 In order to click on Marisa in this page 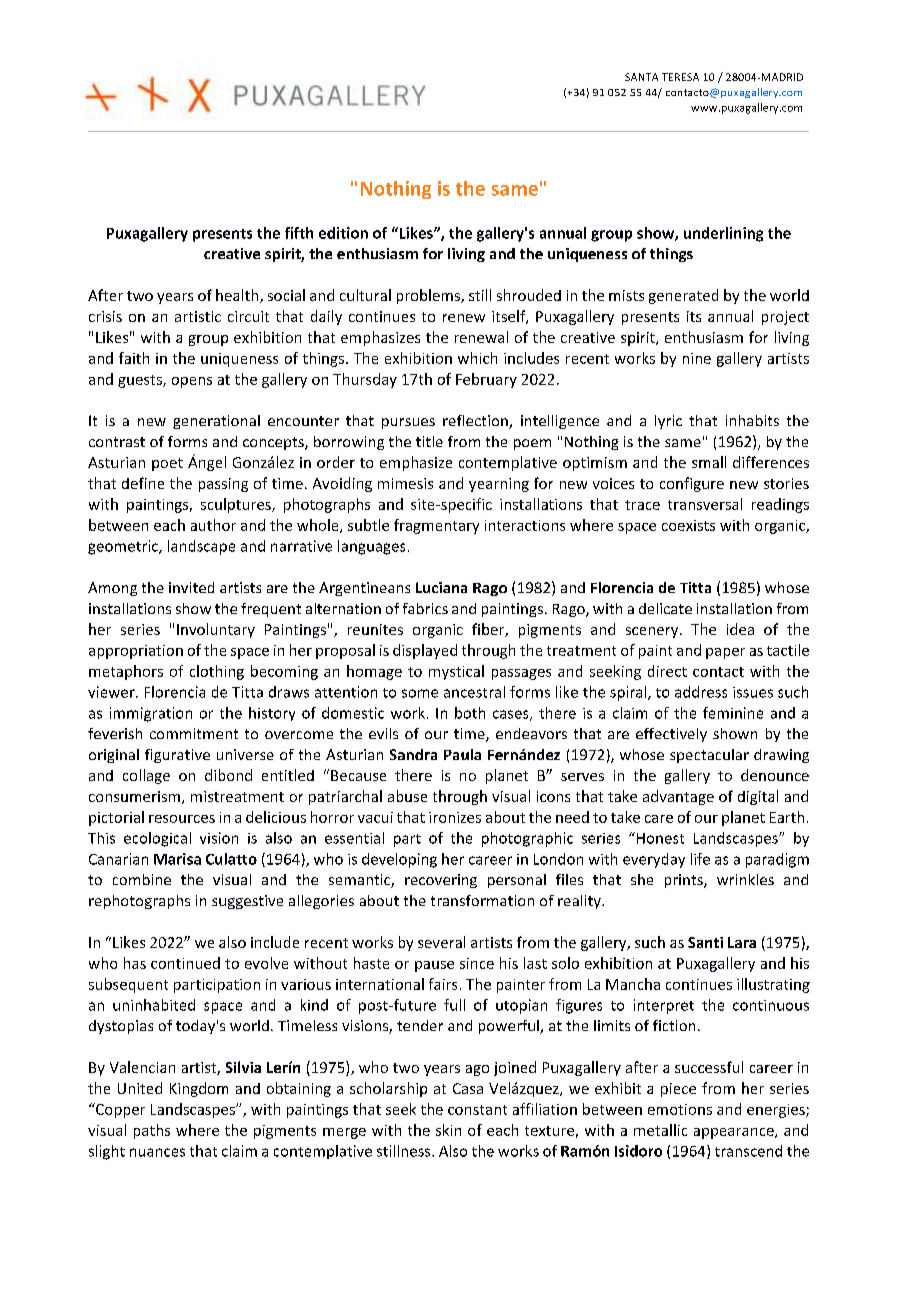, I will do `click(177, 859)`.
